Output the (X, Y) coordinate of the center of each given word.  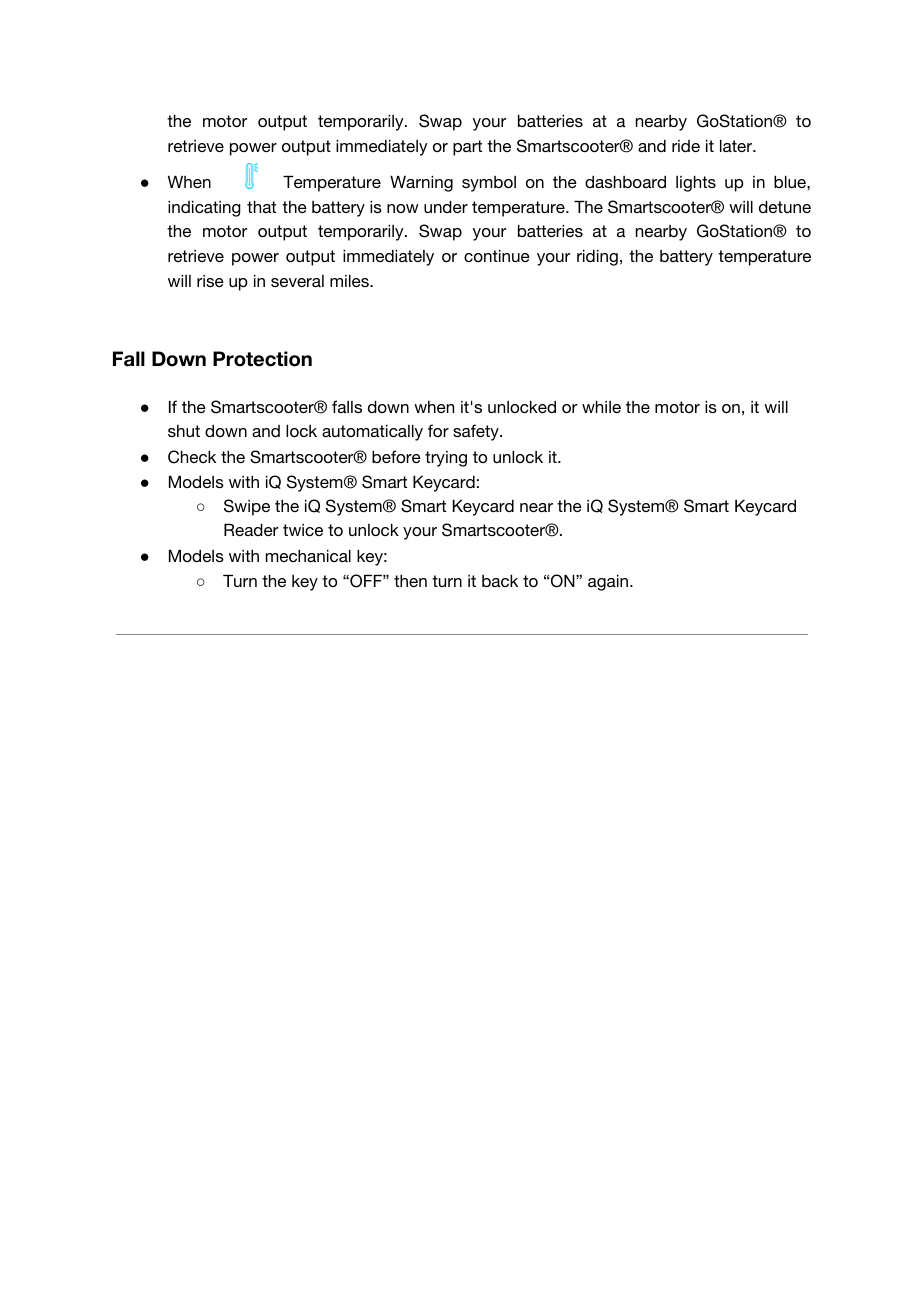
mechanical (308, 556)
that (261, 207)
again (609, 583)
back (500, 581)
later (737, 146)
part (467, 148)
